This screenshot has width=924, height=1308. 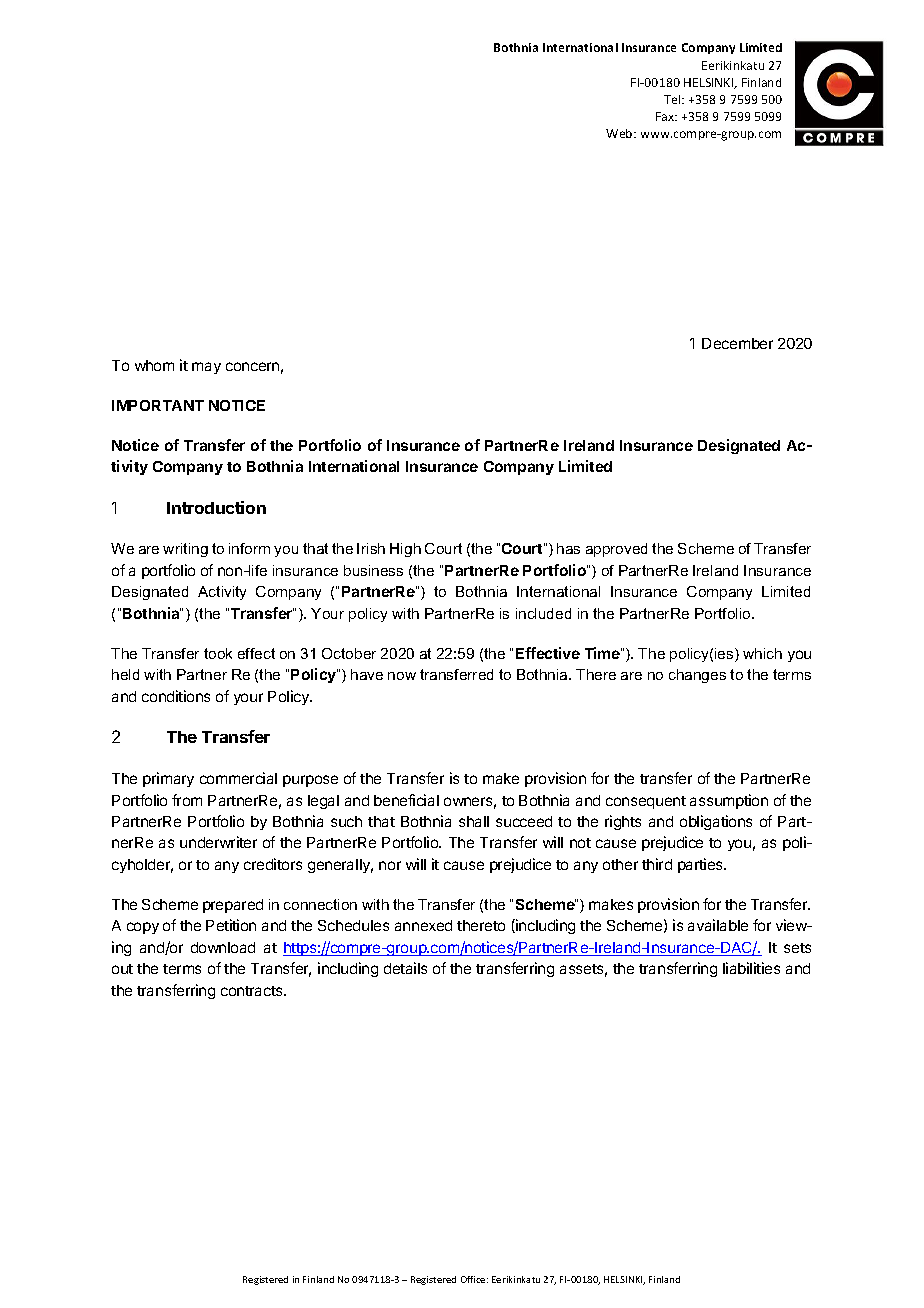 I want to click on Fax, so click(x=666, y=116).
